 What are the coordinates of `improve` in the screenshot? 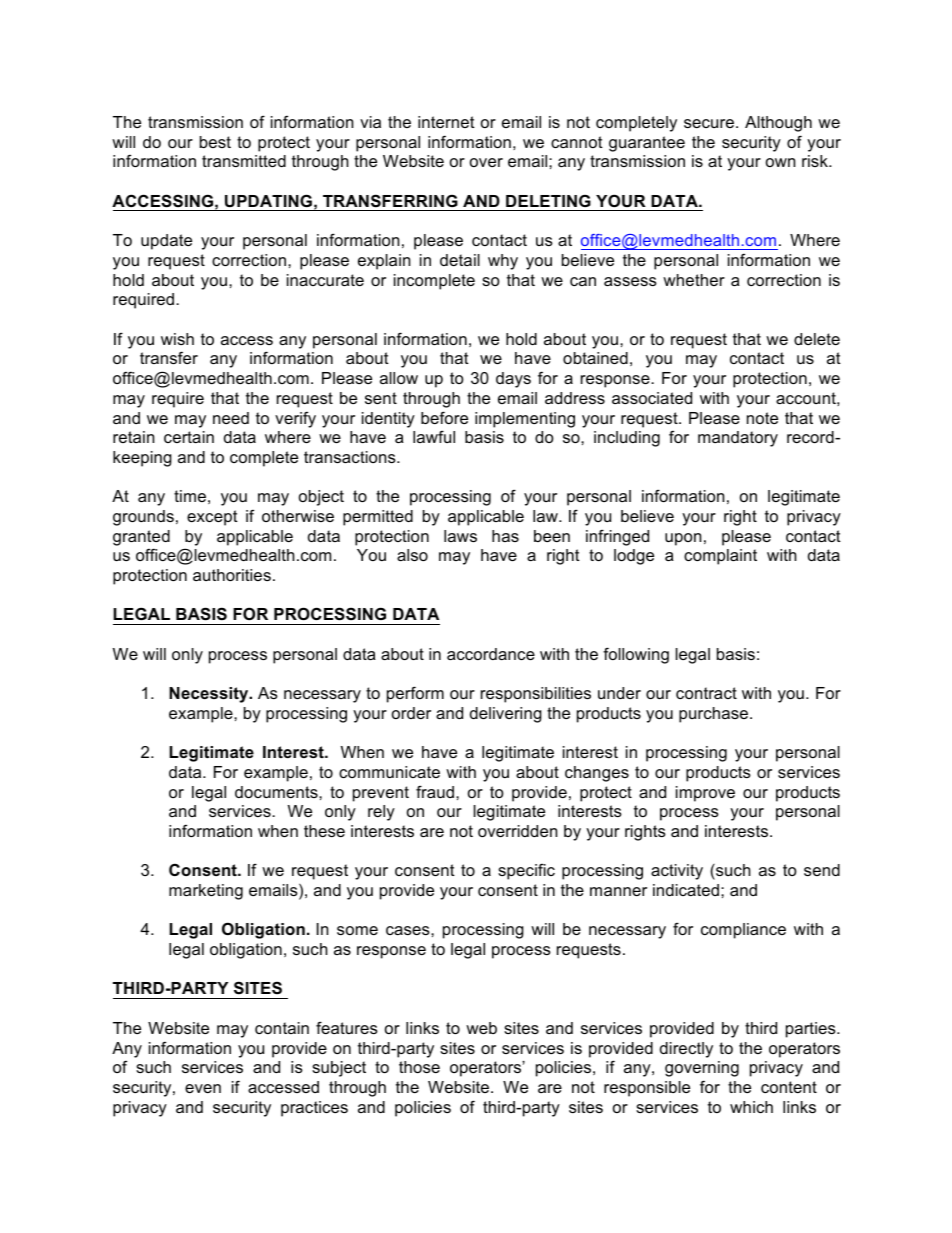 It's located at (705, 794).
